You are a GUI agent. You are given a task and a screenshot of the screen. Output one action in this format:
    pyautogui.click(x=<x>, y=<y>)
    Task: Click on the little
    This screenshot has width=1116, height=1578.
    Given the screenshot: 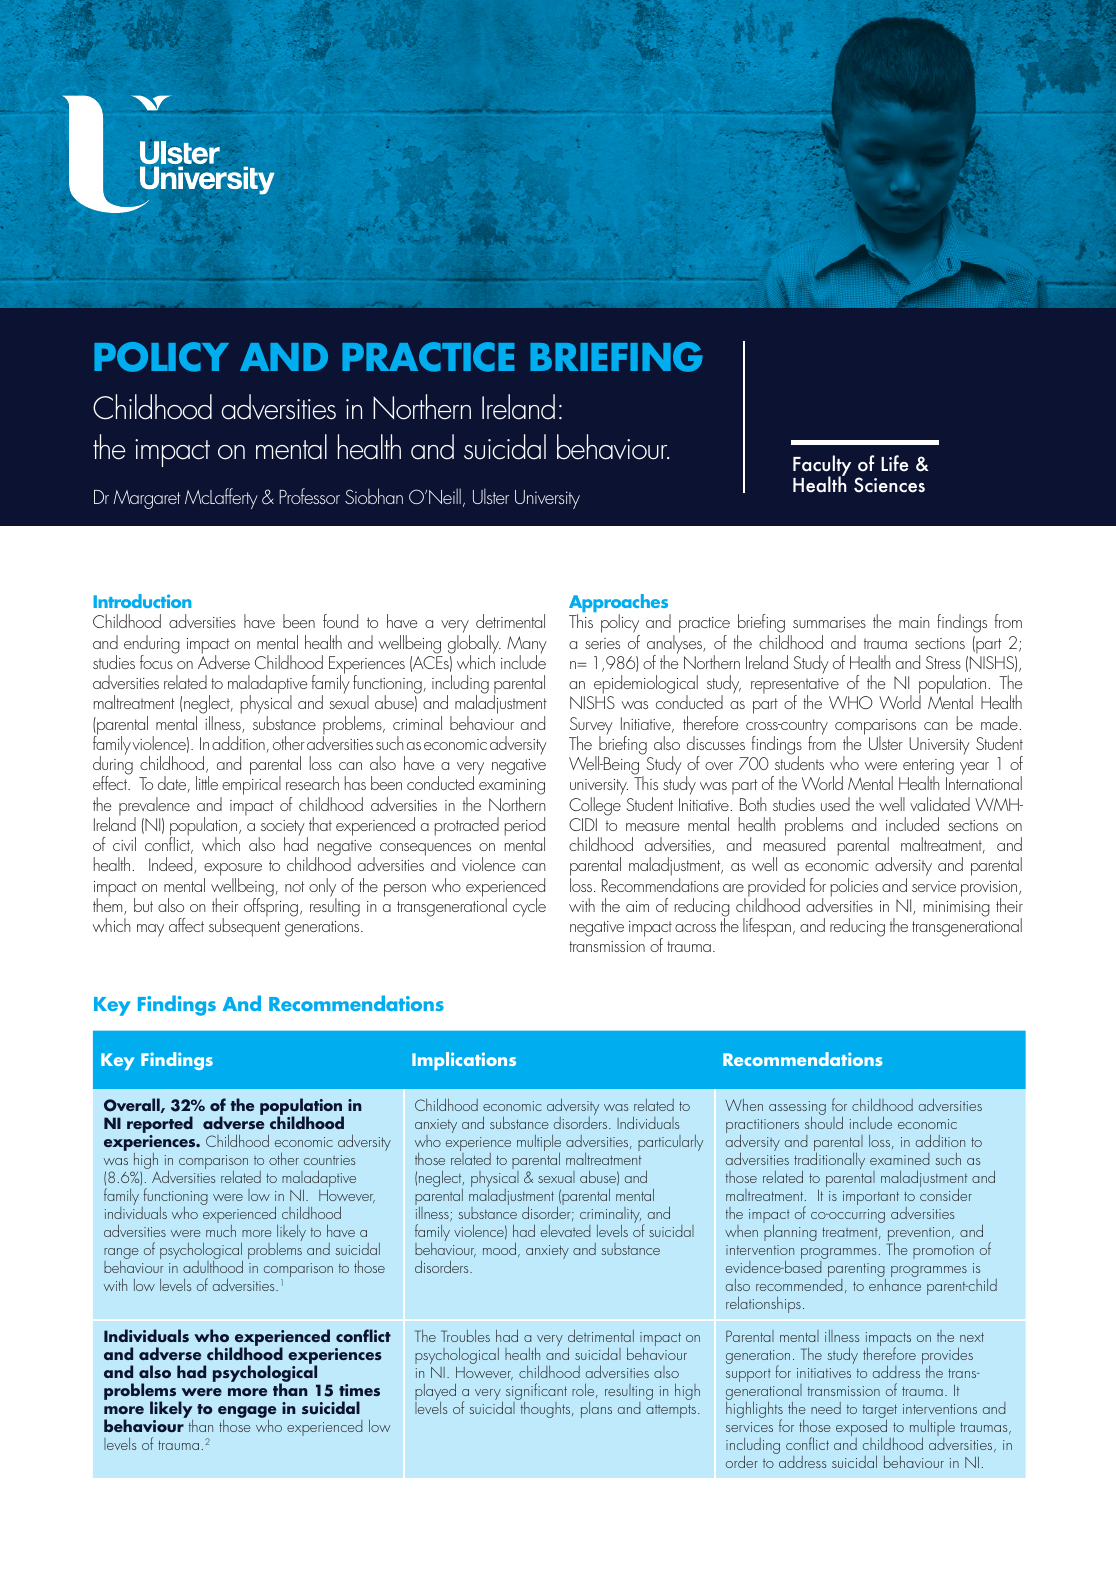 What is the action you would take?
    pyautogui.click(x=207, y=783)
